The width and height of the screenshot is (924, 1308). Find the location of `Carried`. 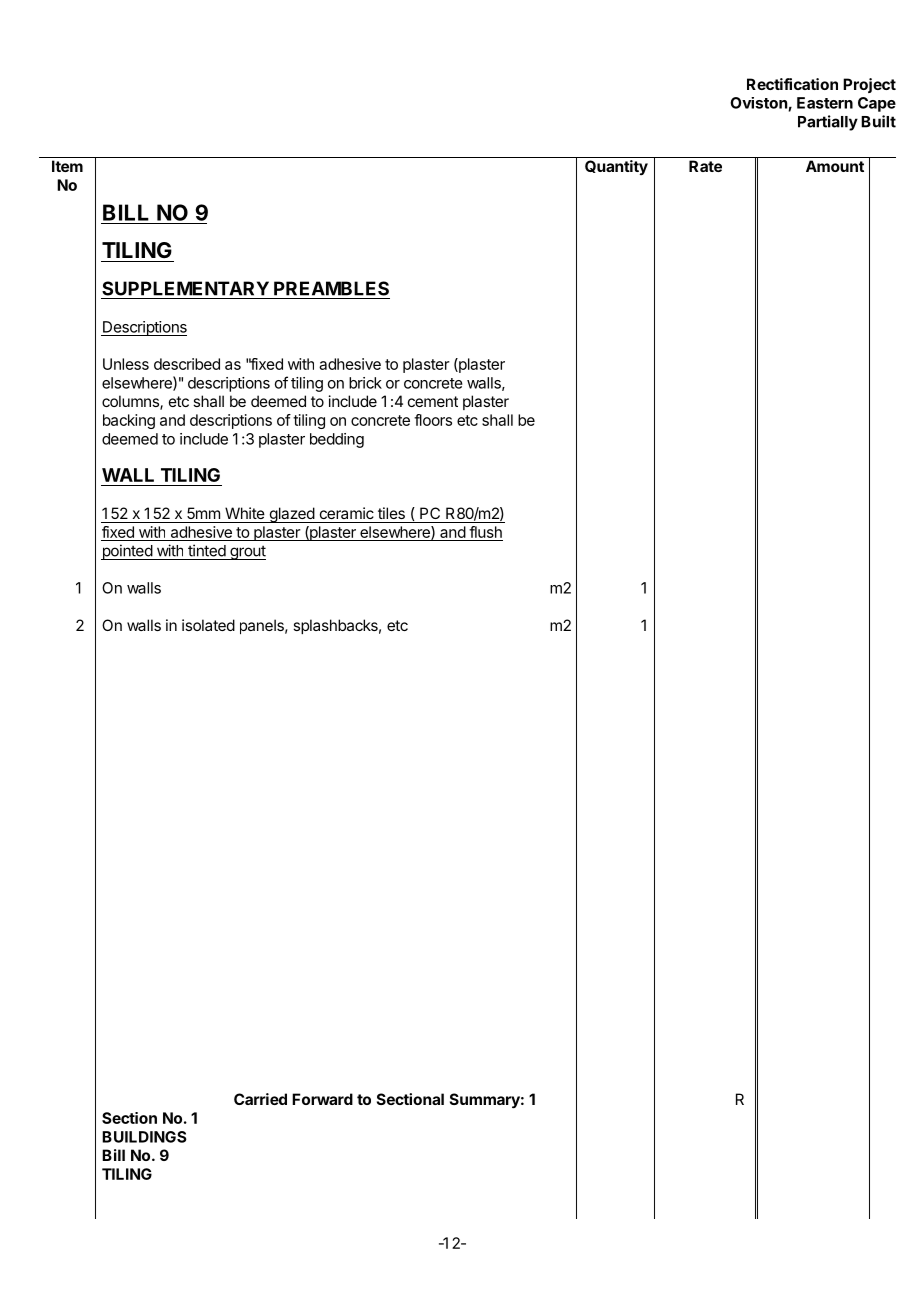

Carried is located at coordinates (260, 1099).
